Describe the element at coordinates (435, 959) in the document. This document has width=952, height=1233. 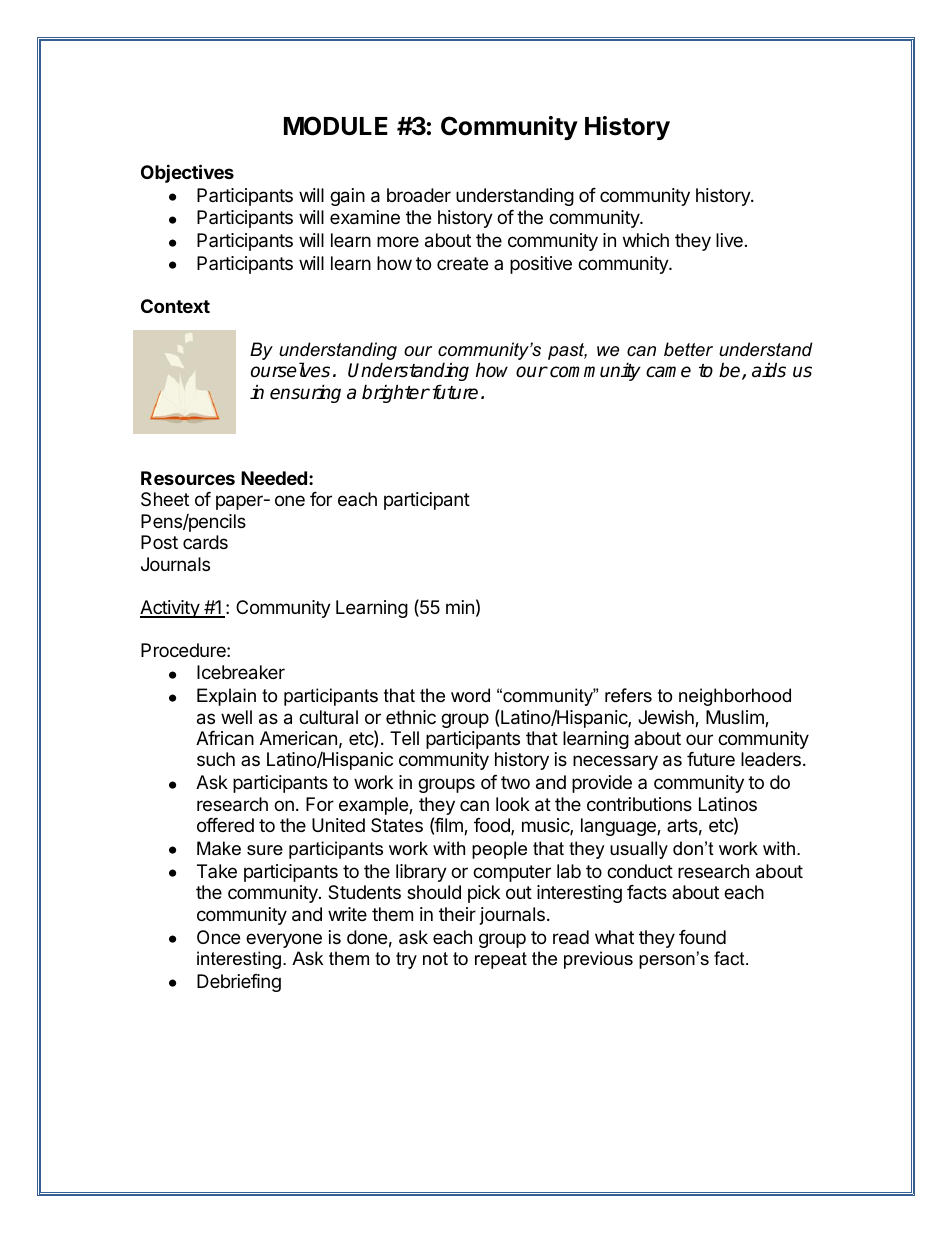
I see `not` at that location.
